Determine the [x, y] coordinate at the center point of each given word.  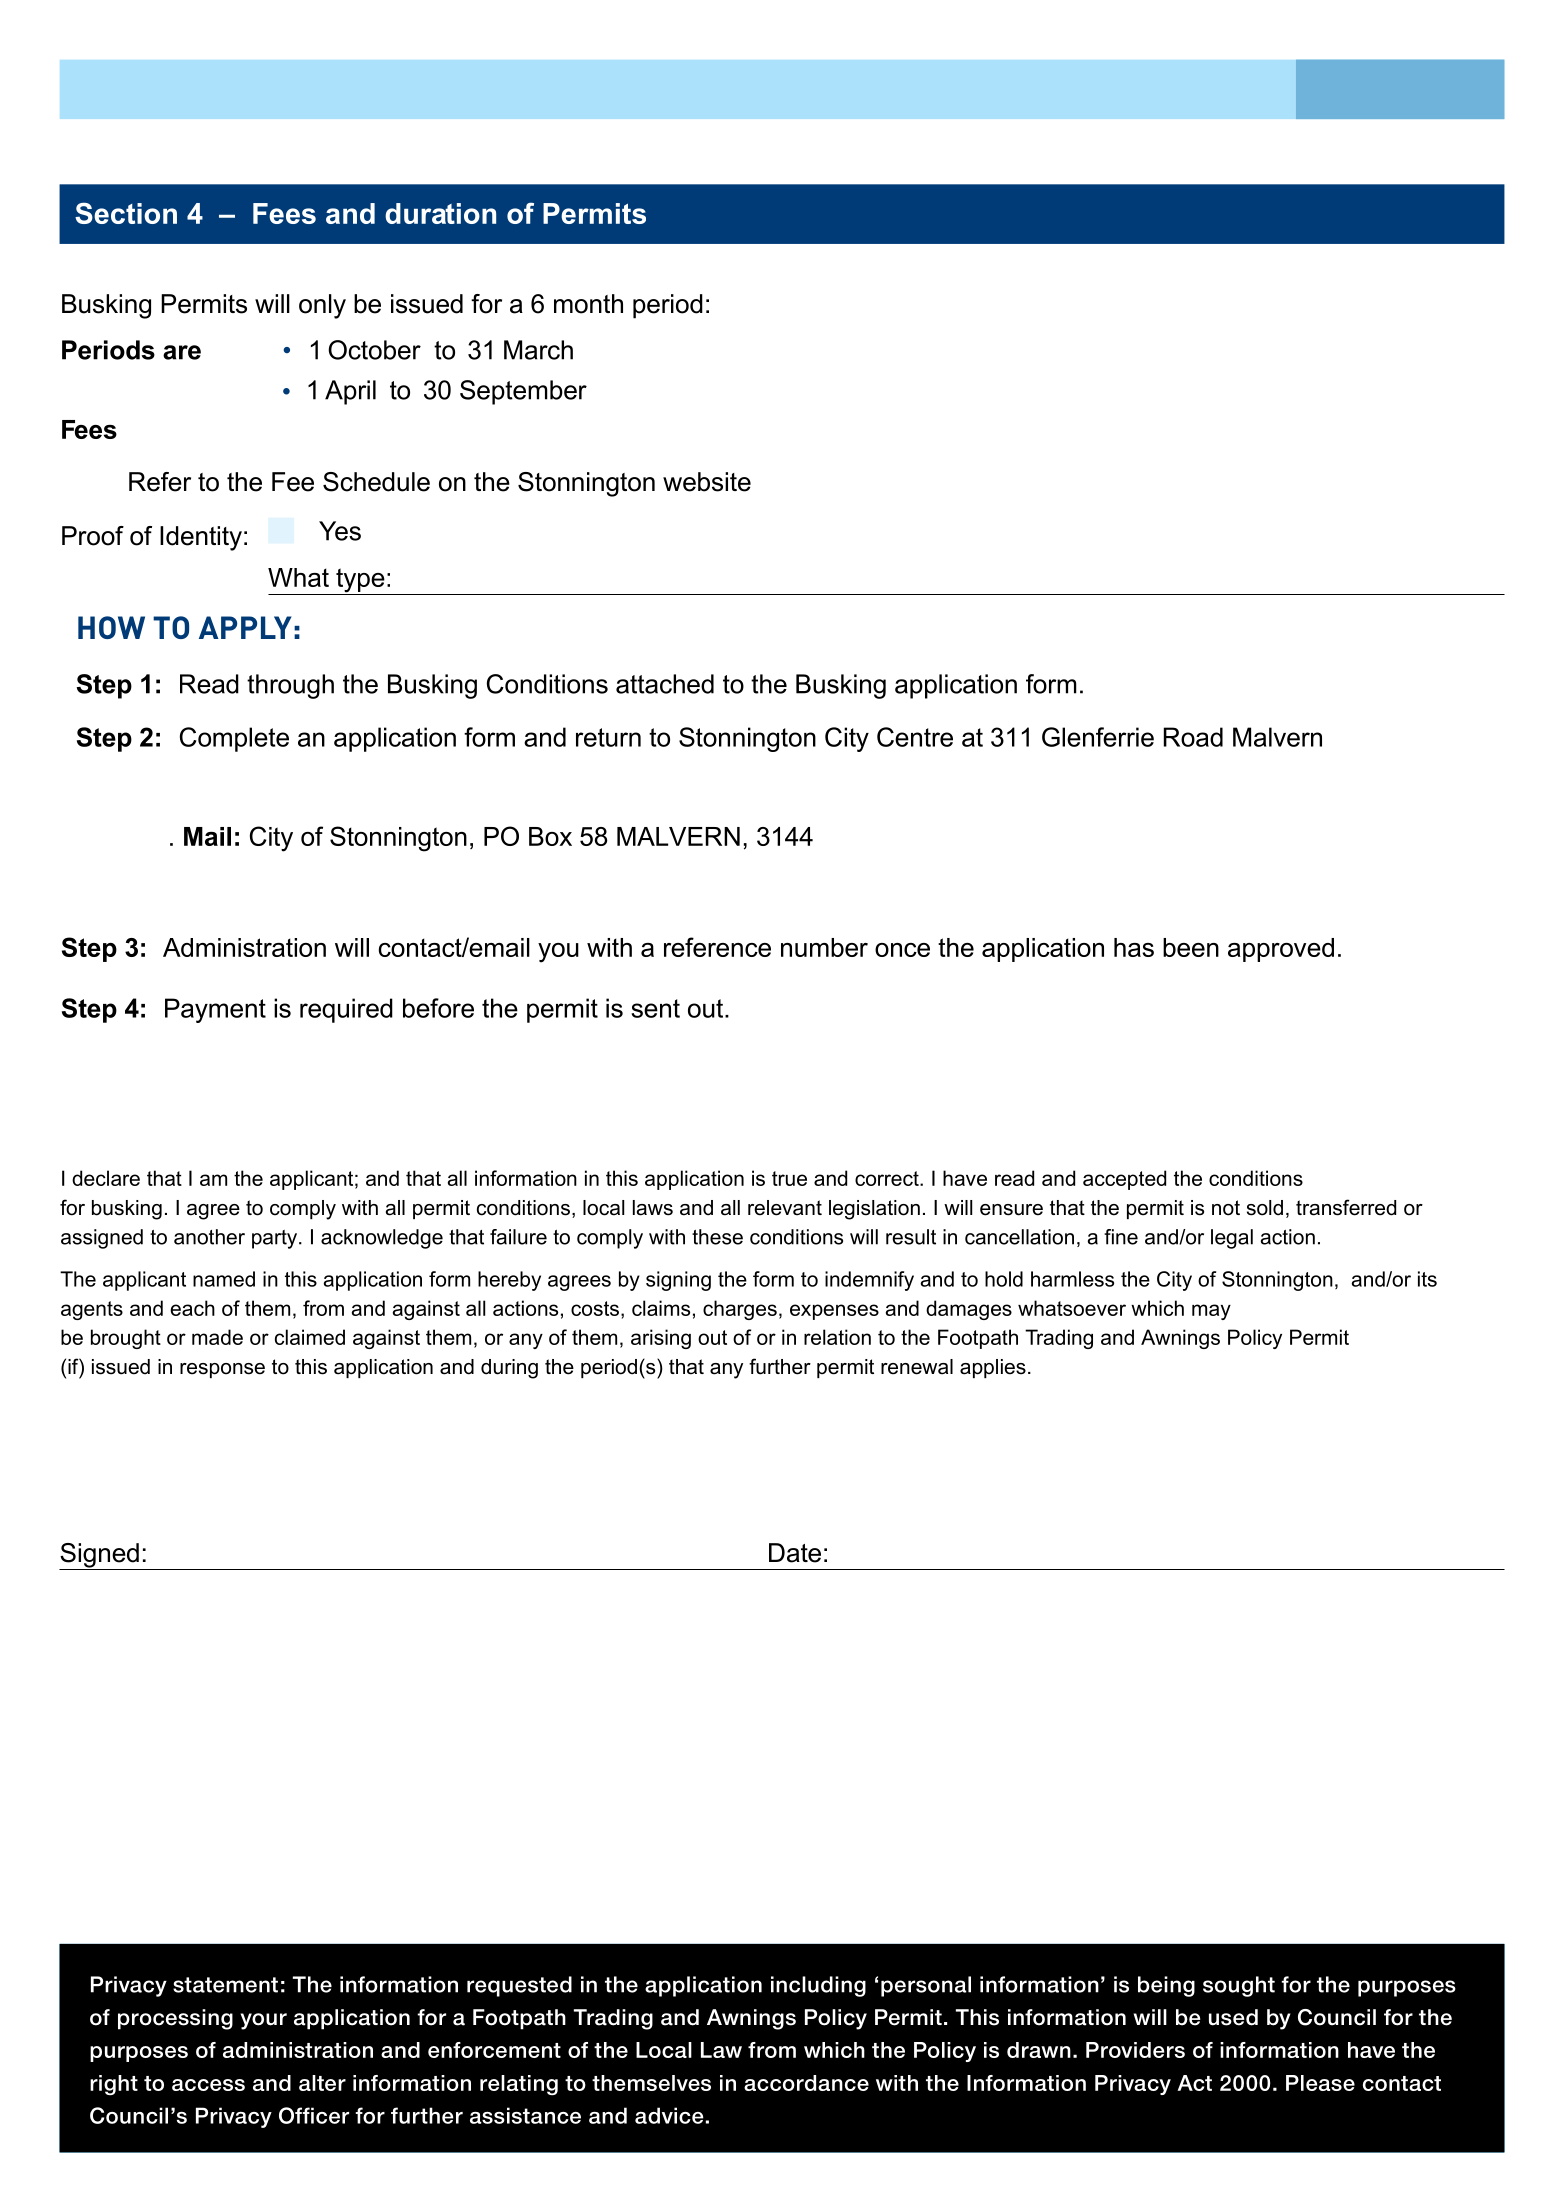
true [789, 1178]
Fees [284, 213]
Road [1193, 737]
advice [669, 2115]
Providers [1135, 2050]
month [588, 304]
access [208, 2085]
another [209, 1237]
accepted [1124, 1180]
